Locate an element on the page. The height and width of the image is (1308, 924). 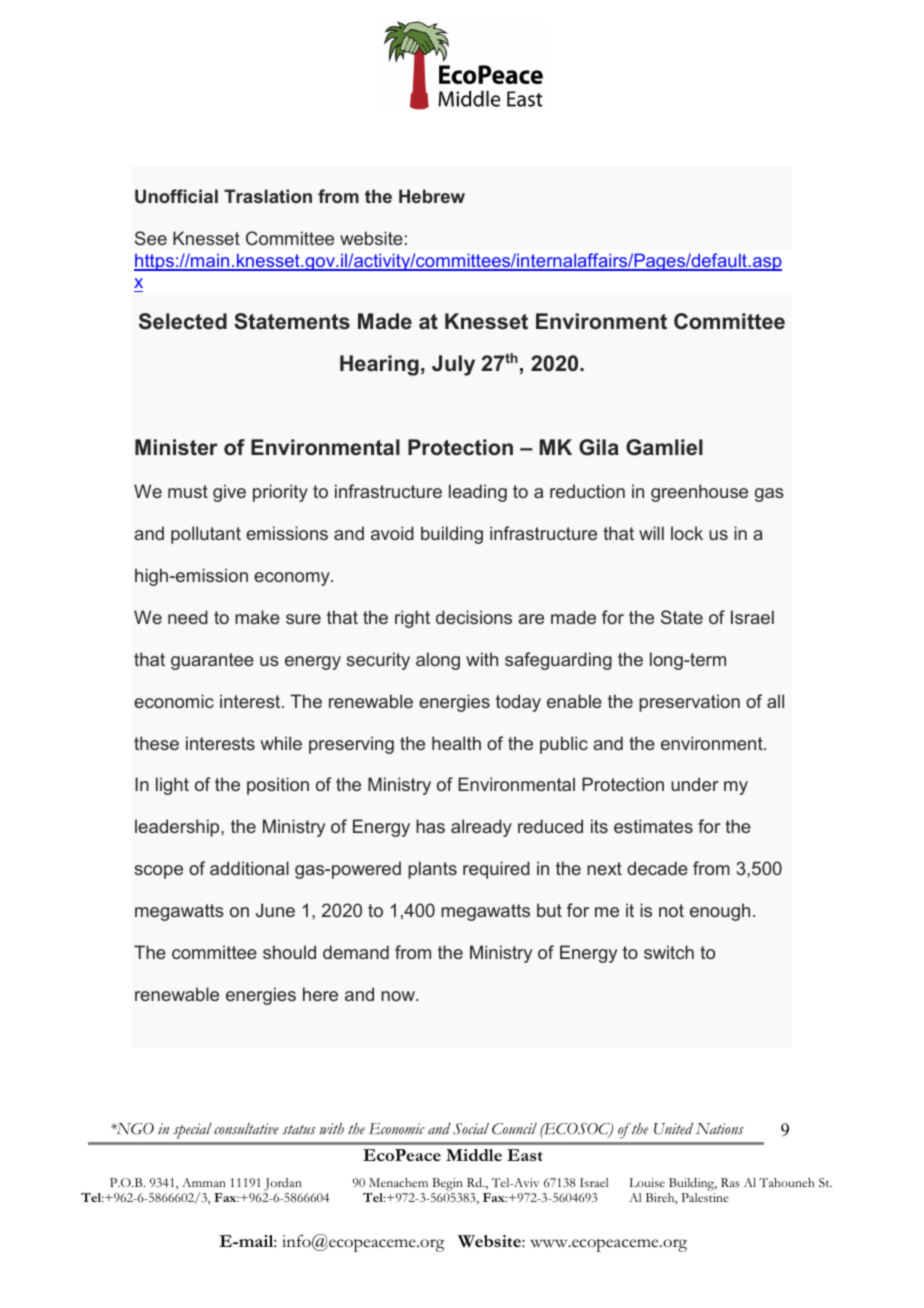
Minister is located at coordinates (176, 447).
